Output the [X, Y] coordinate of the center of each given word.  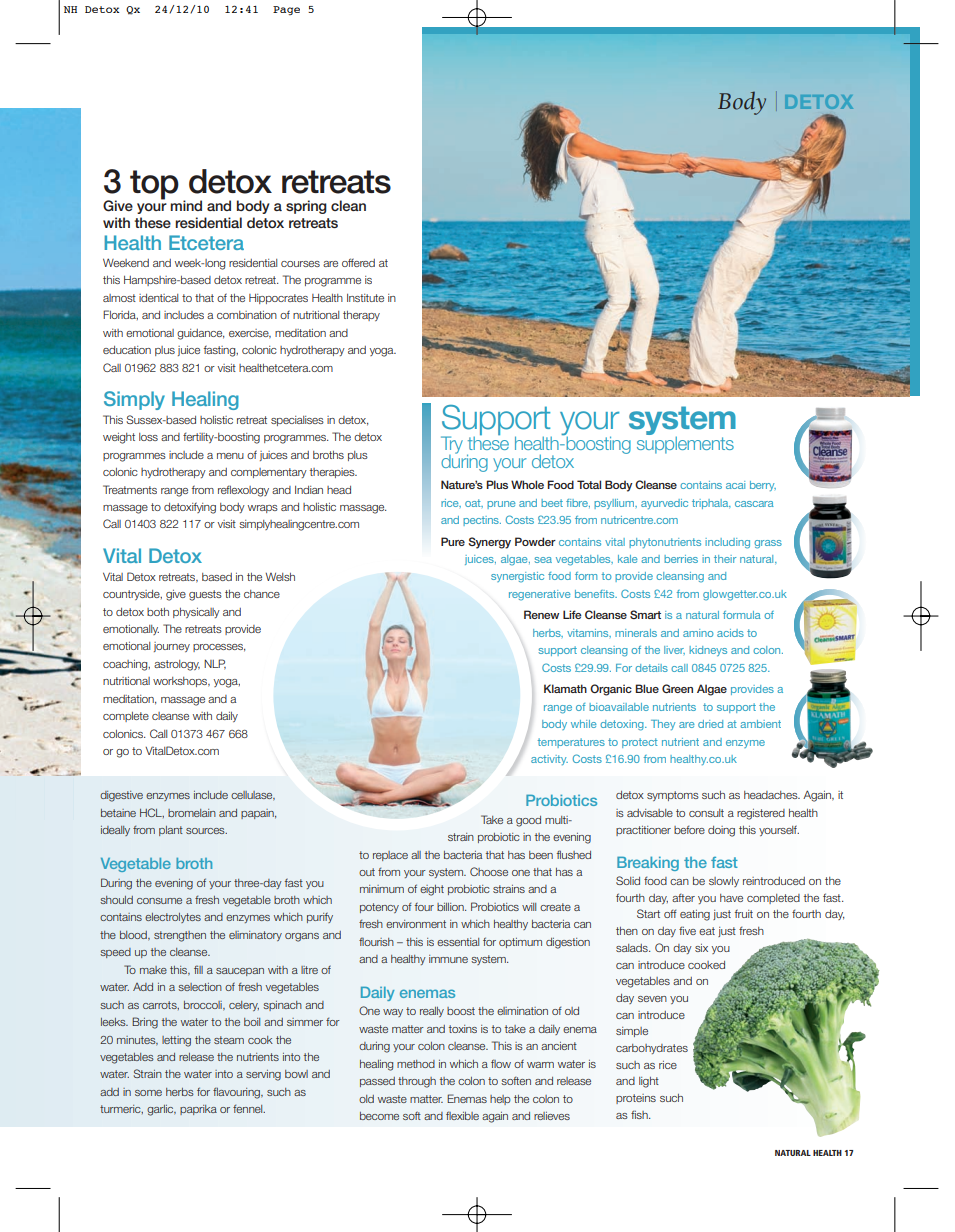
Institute [365, 298]
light [649, 1082]
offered [358, 262]
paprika [198, 1110]
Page [286, 10]
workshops [181, 682]
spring [306, 207]
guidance [200, 334]
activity [549, 760]
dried [710, 724]
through [417, 1082]
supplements [685, 444]
